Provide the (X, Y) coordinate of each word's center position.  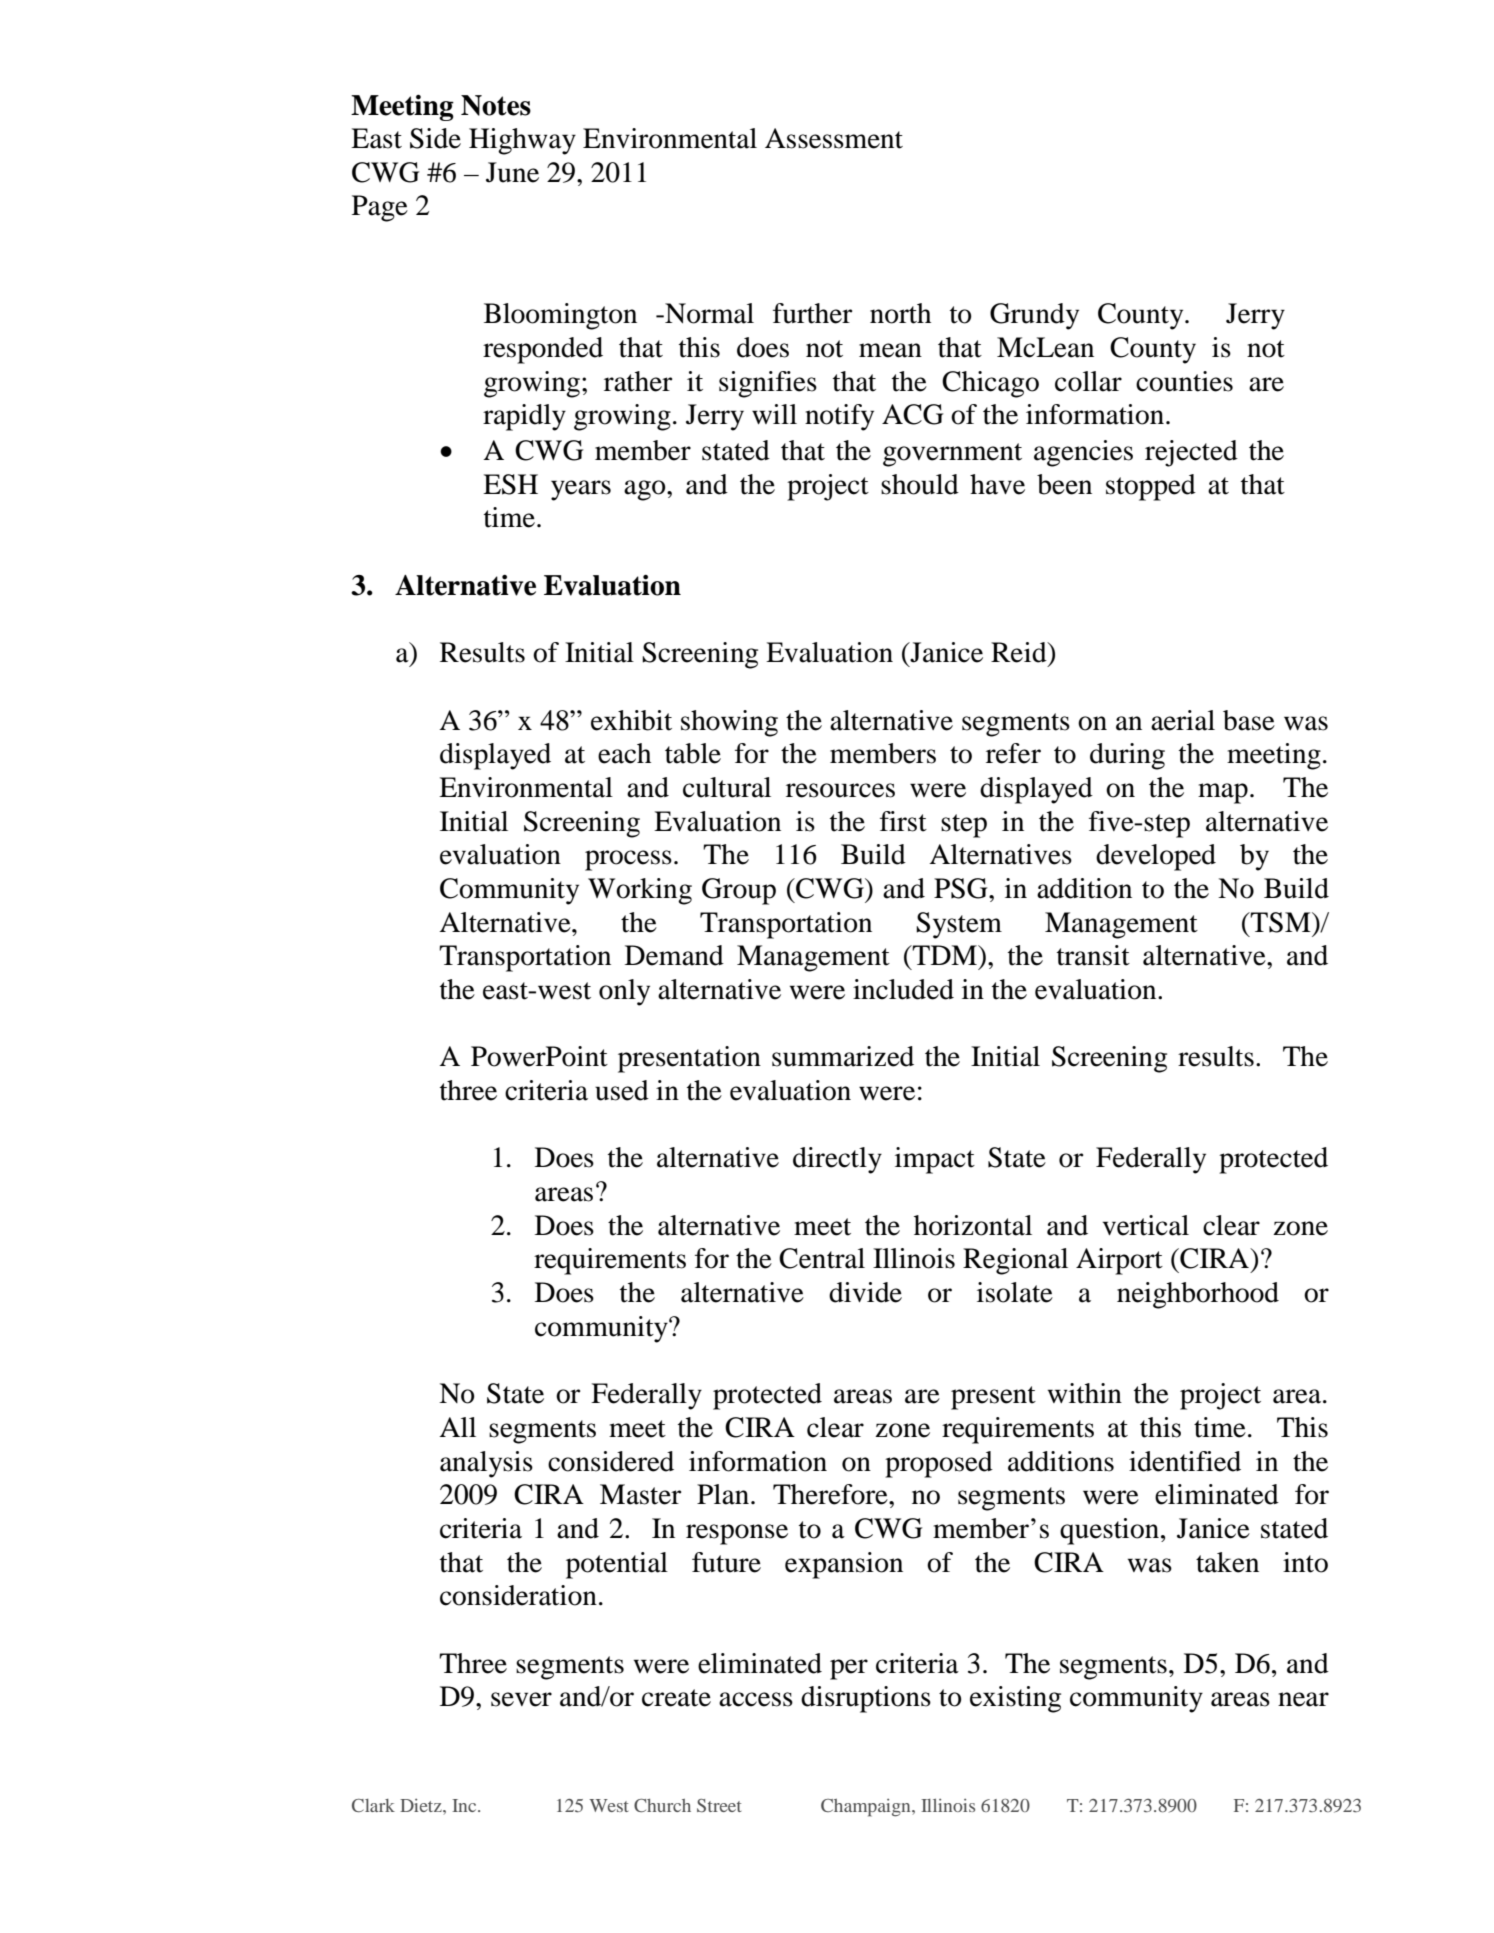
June (512, 172)
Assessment (834, 138)
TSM (1281, 922)
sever (521, 1699)
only (624, 992)
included (903, 989)
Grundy (1034, 316)
